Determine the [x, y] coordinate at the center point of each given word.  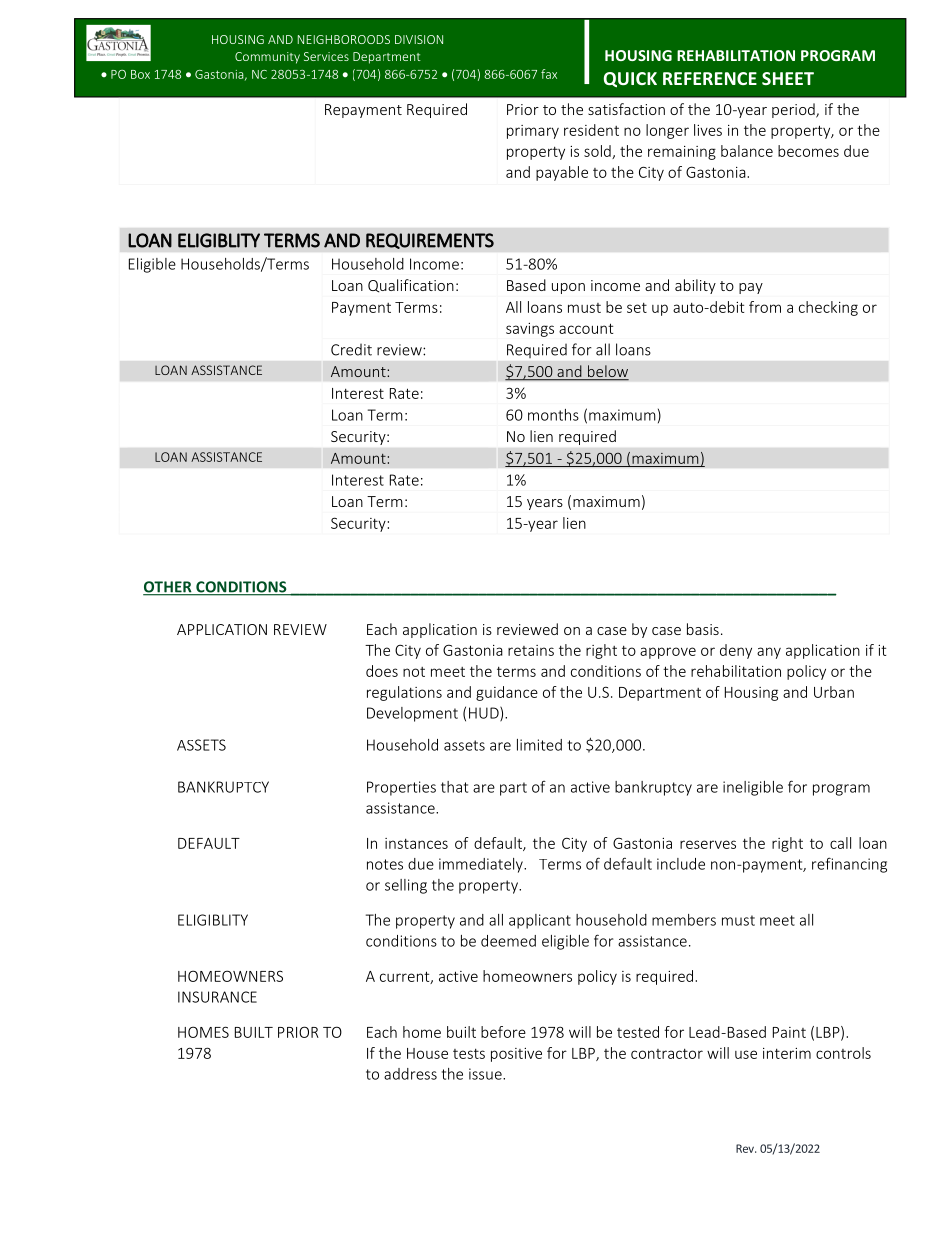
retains [531, 650]
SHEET [788, 78]
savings [530, 330]
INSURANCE [217, 997]
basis [703, 629]
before [503, 1032]
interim [787, 1053]
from [765, 307]
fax [549, 74]
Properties [401, 788]
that [454, 787]
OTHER [168, 588]
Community [267, 58]
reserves [708, 844]
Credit [351, 350]
